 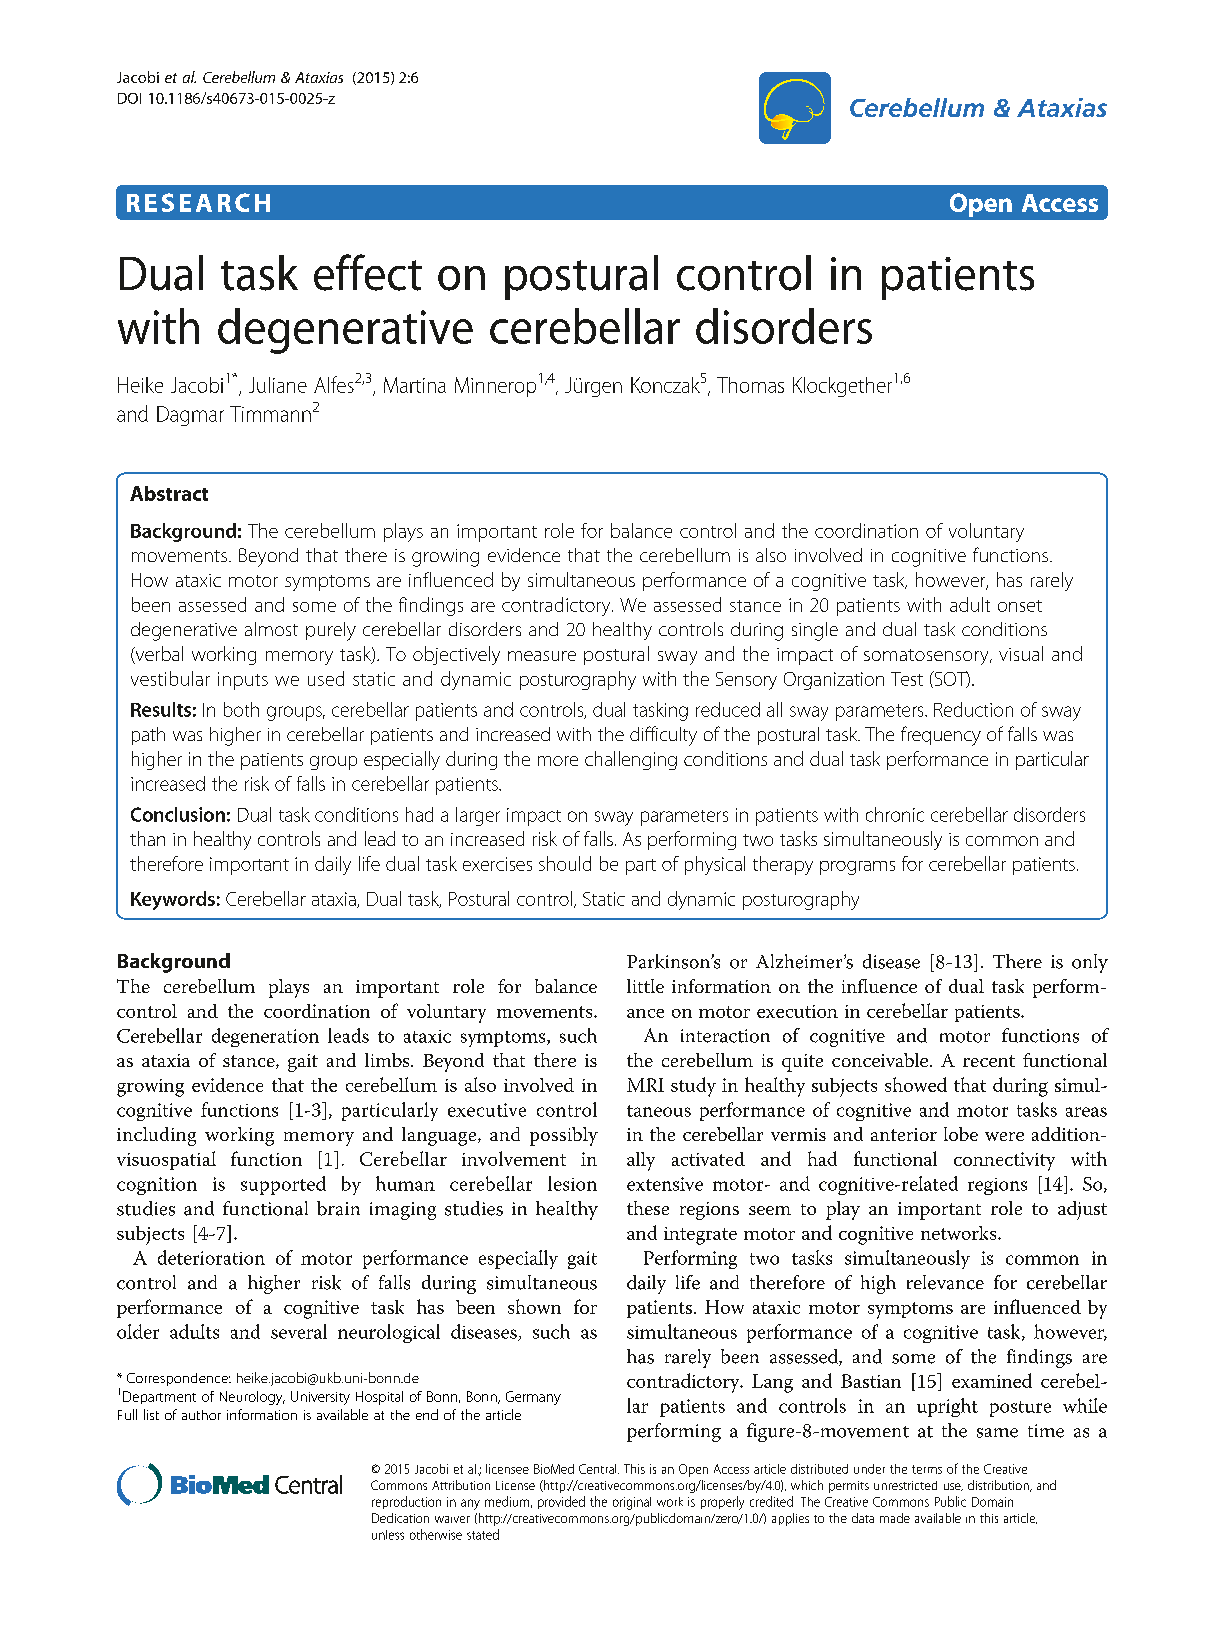 What do you see at coordinates (989, 1061) in the screenshot?
I see `recent` at bounding box center [989, 1061].
